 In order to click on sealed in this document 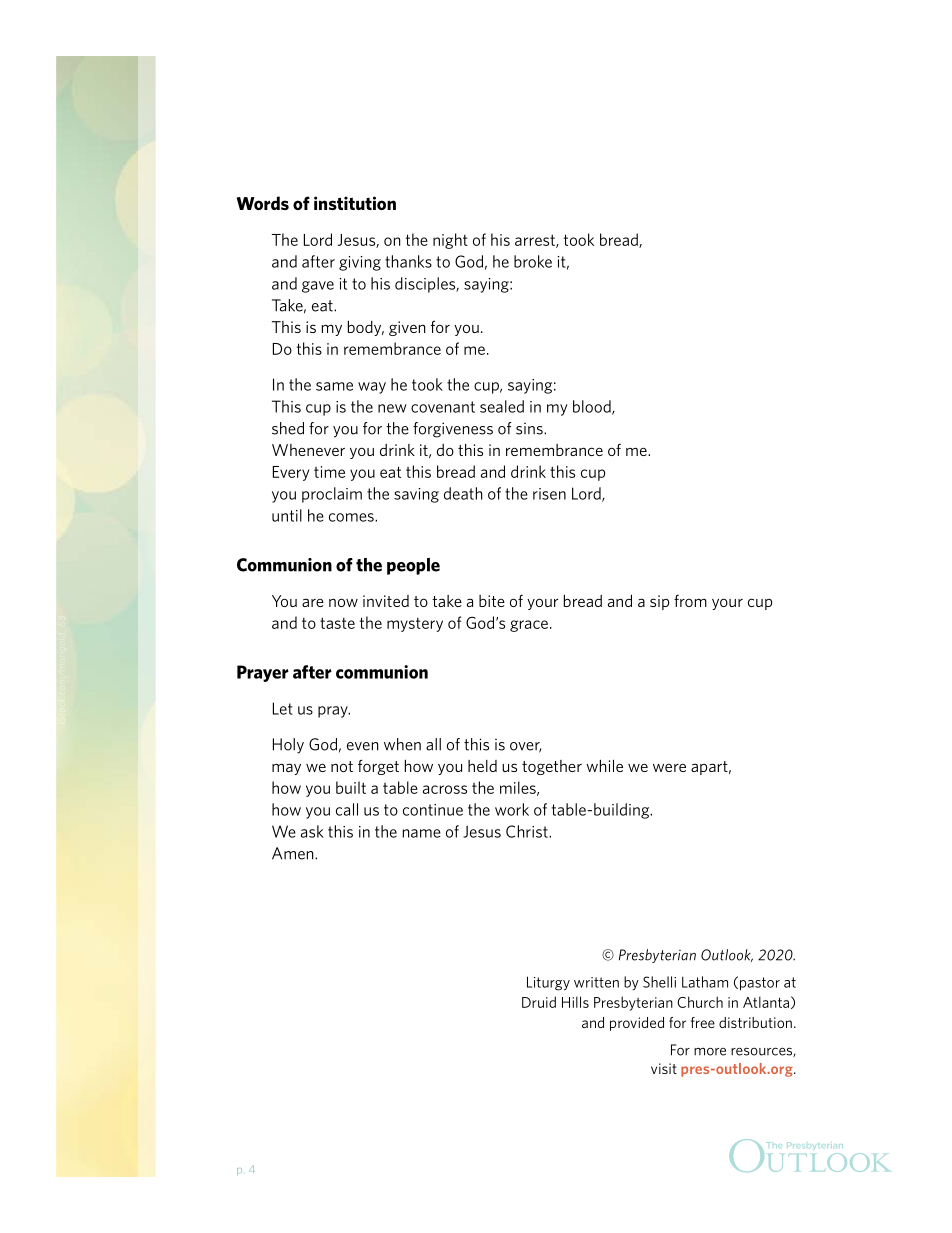, I will do `click(502, 406)`.
